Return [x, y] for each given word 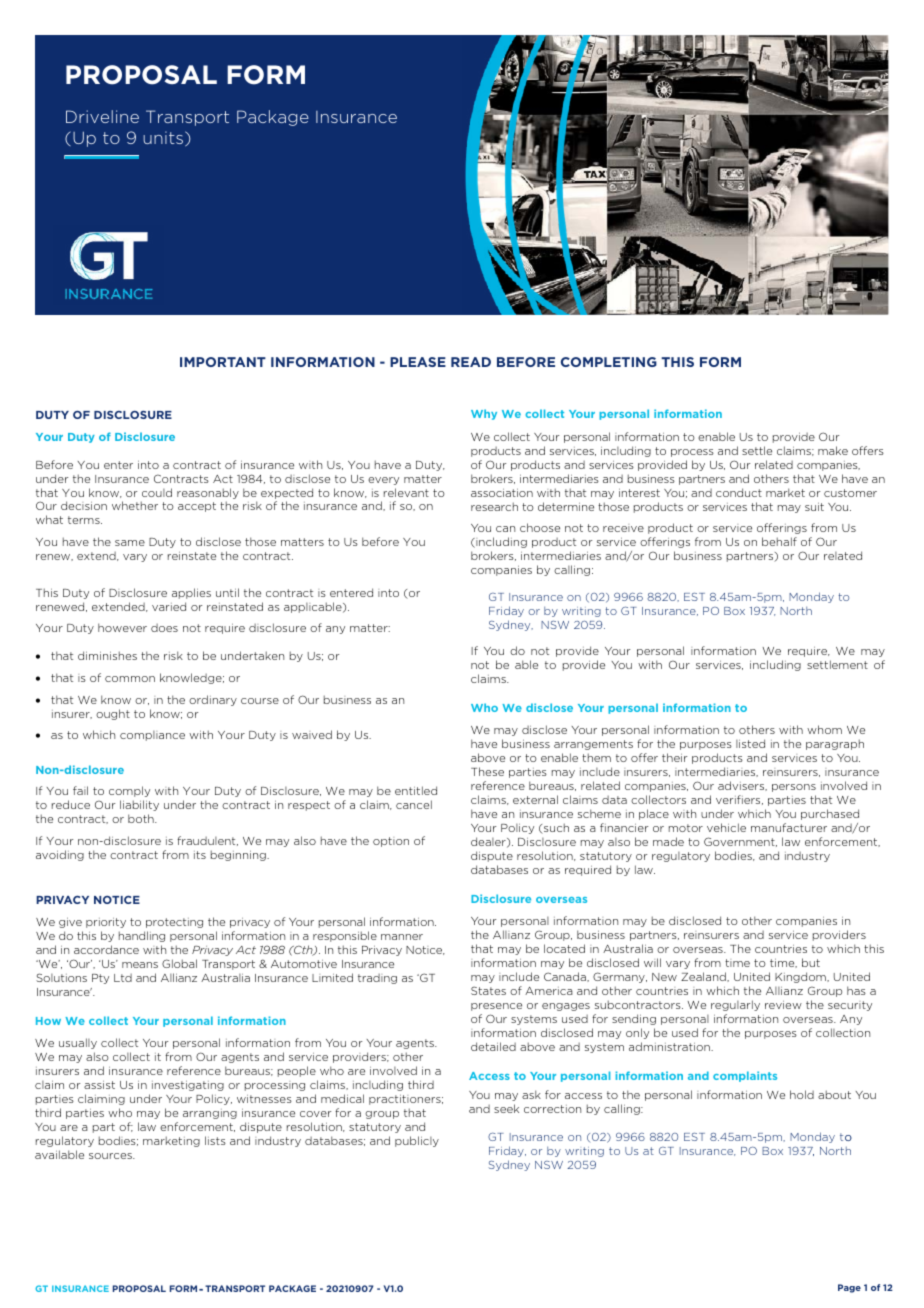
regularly [735, 1005]
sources [111, 1156]
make [833, 450]
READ [471, 362]
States [488, 990]
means [140, 965]
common [130, 679]
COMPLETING [609, 362]
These [487, 771]
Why [484, 414]
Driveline [102, 116]
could [157, 492]
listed [750, 743]
